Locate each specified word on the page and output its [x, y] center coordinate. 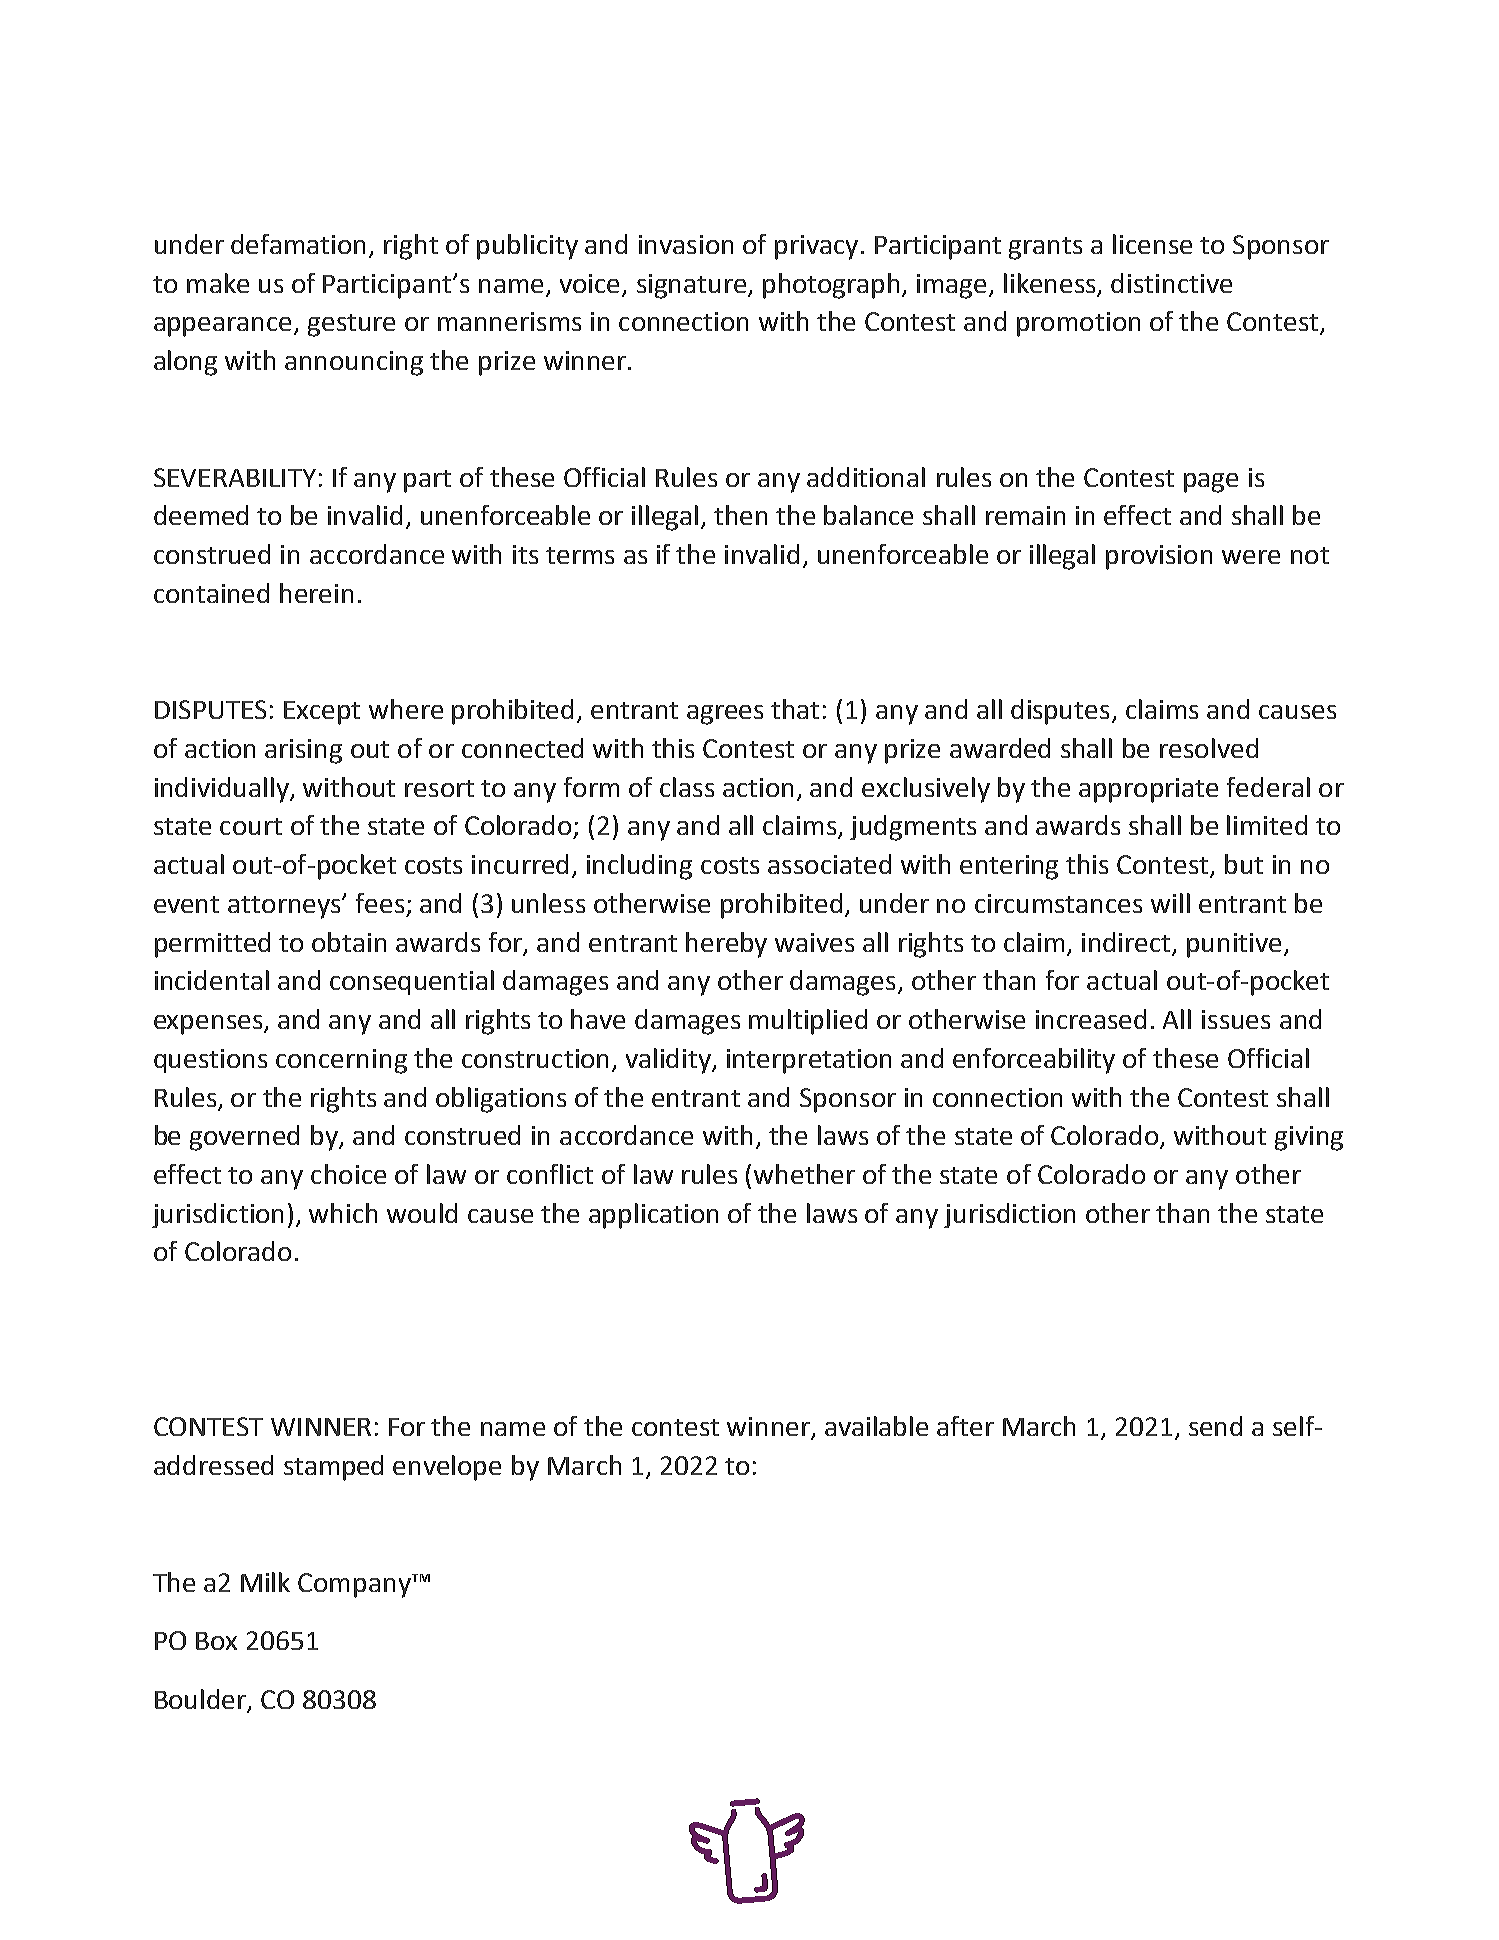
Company [355, 1585]
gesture [351, 325]
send [1215, 1426]
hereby [726, 945]
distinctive [1171, 283]
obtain [349, 942]
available [876, 1426]
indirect [1128, 943]
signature [691, 286]
